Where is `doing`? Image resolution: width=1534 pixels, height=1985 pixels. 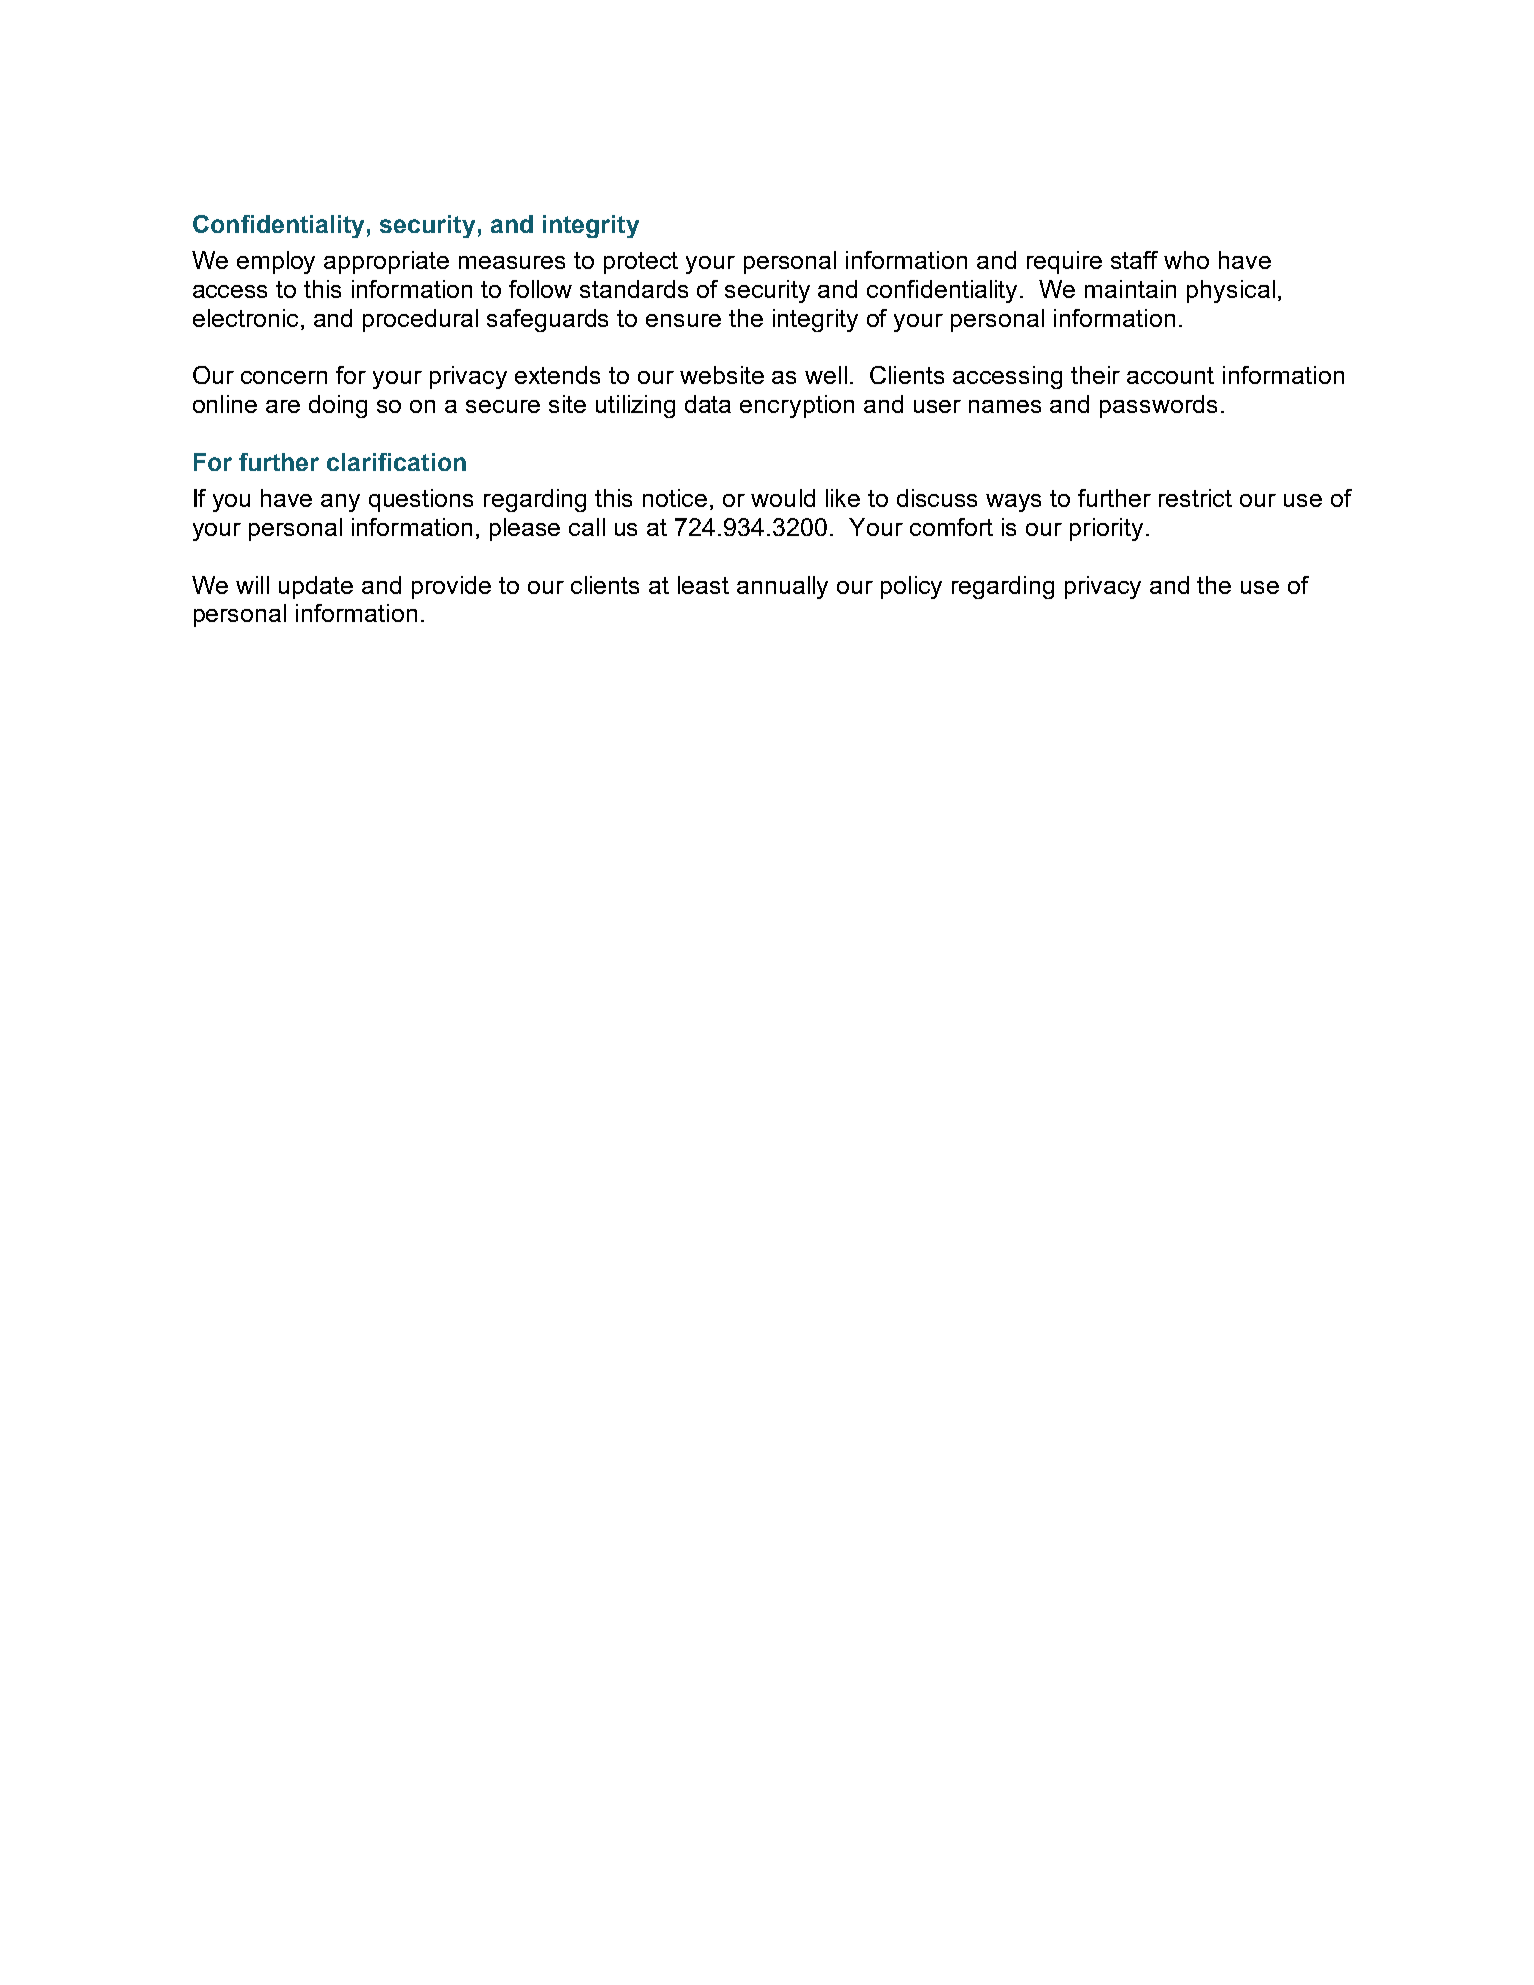
doing is located at coordinates (338, 406).
